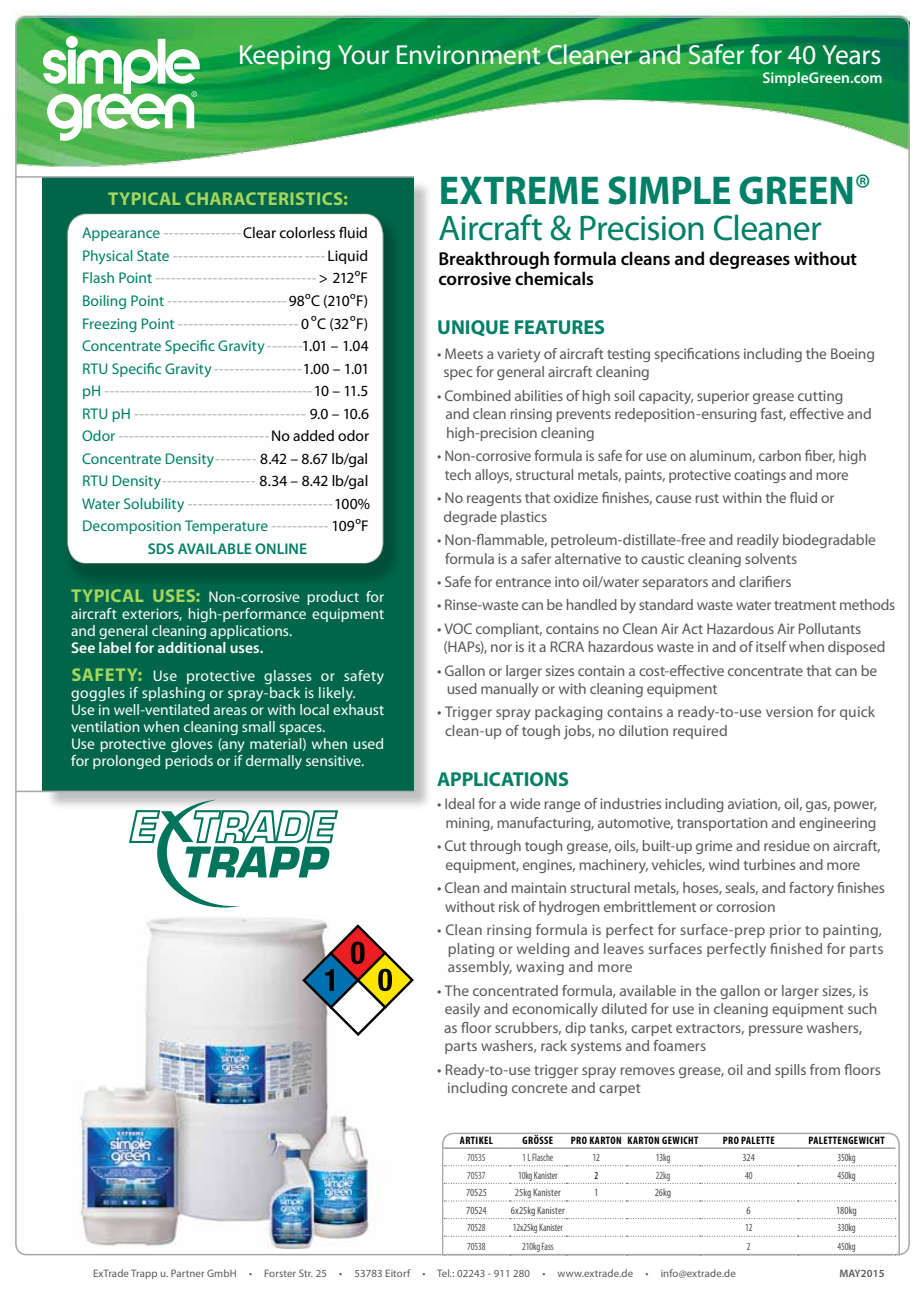 Image resolution: width=924 pixels, height=1308 pixels. Describe the element at coordinates (284, 57) in the image. I see `Keeping` at that location.
